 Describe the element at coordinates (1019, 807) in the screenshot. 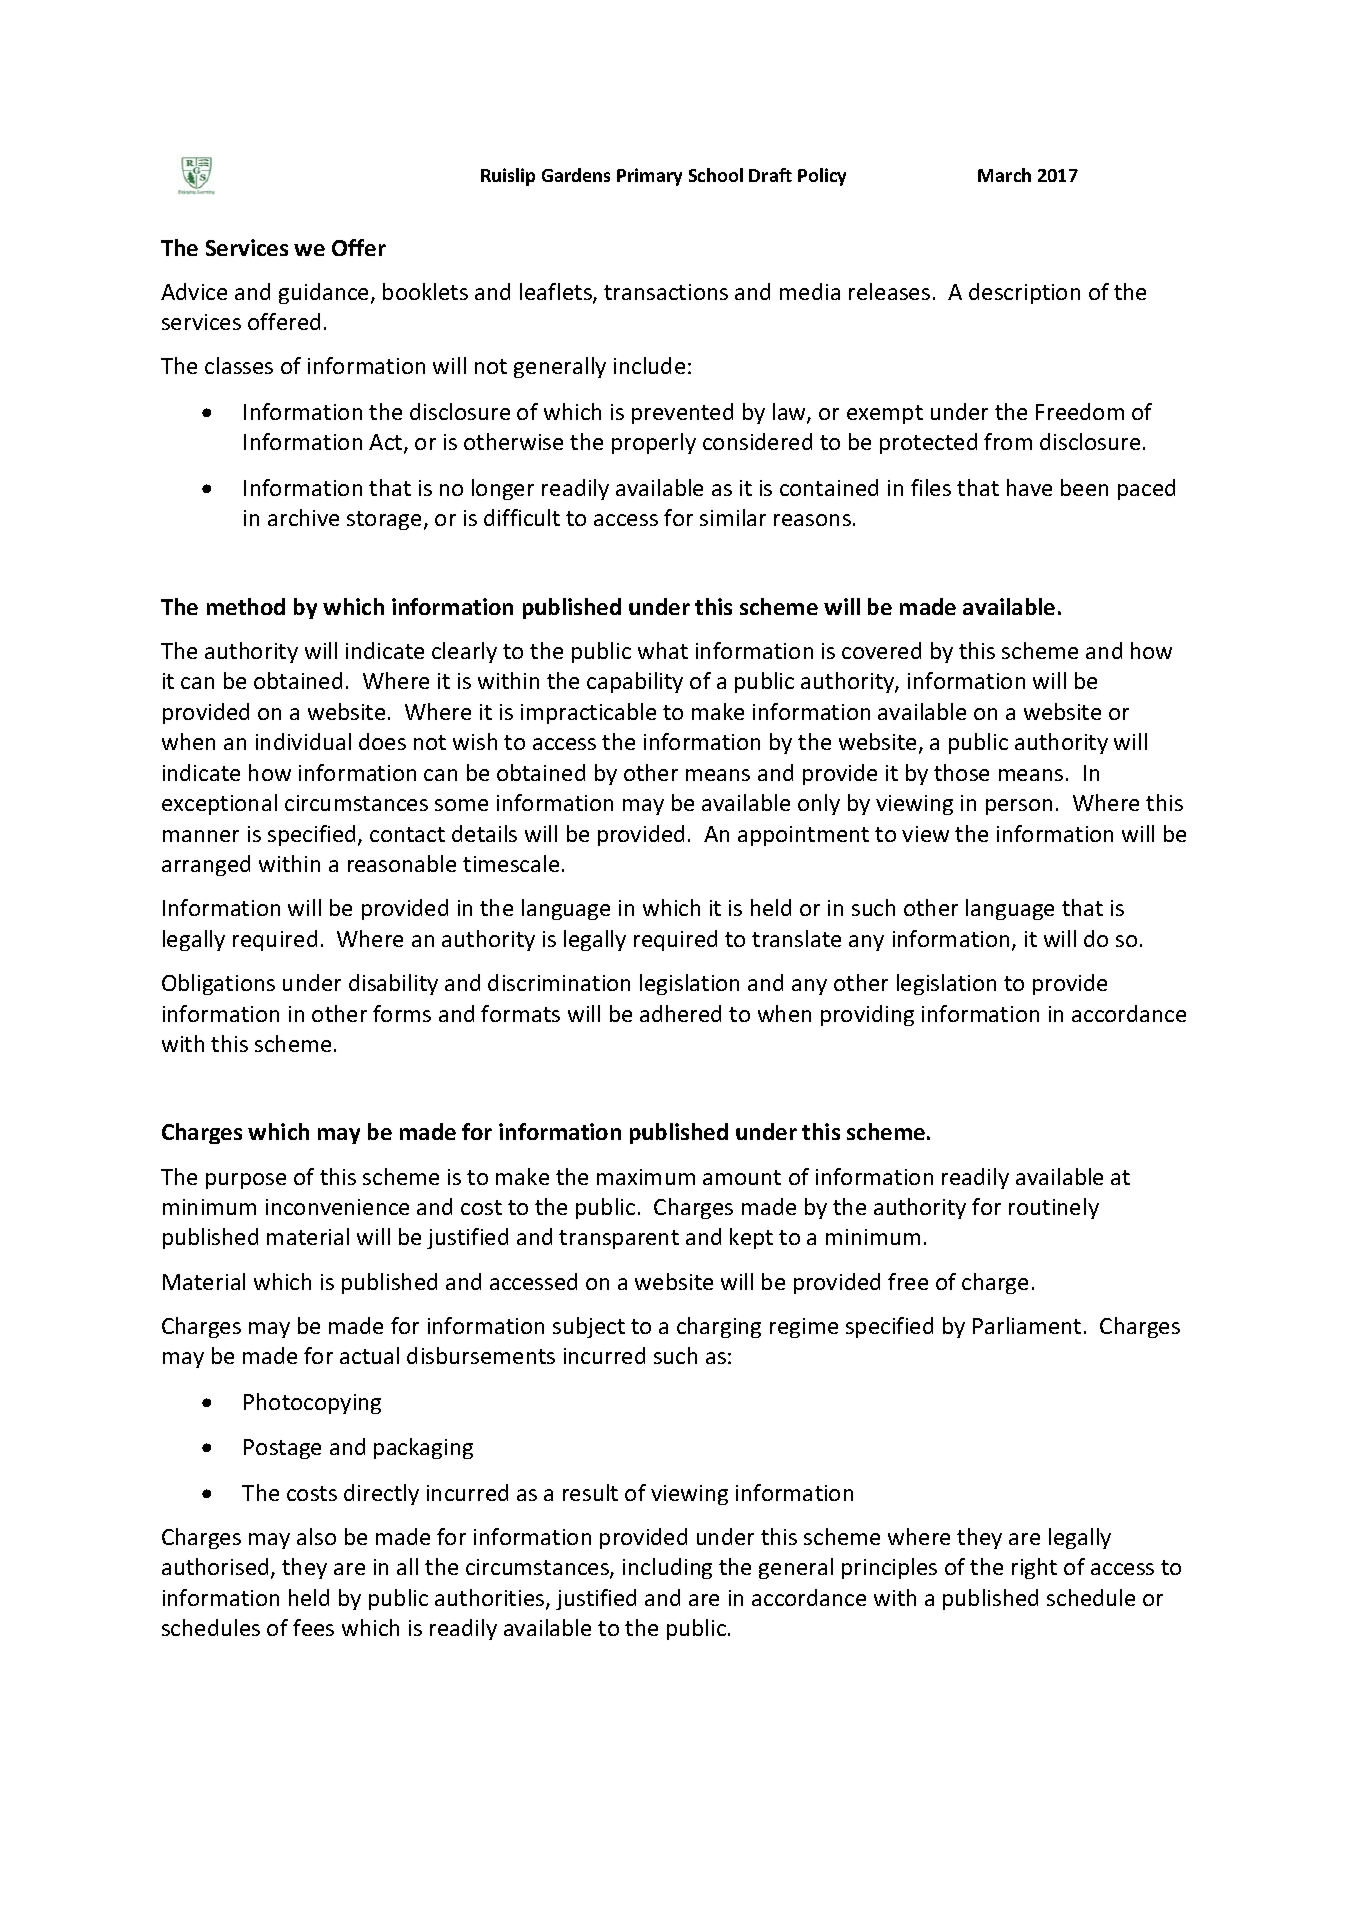

I see `person` at that location.
